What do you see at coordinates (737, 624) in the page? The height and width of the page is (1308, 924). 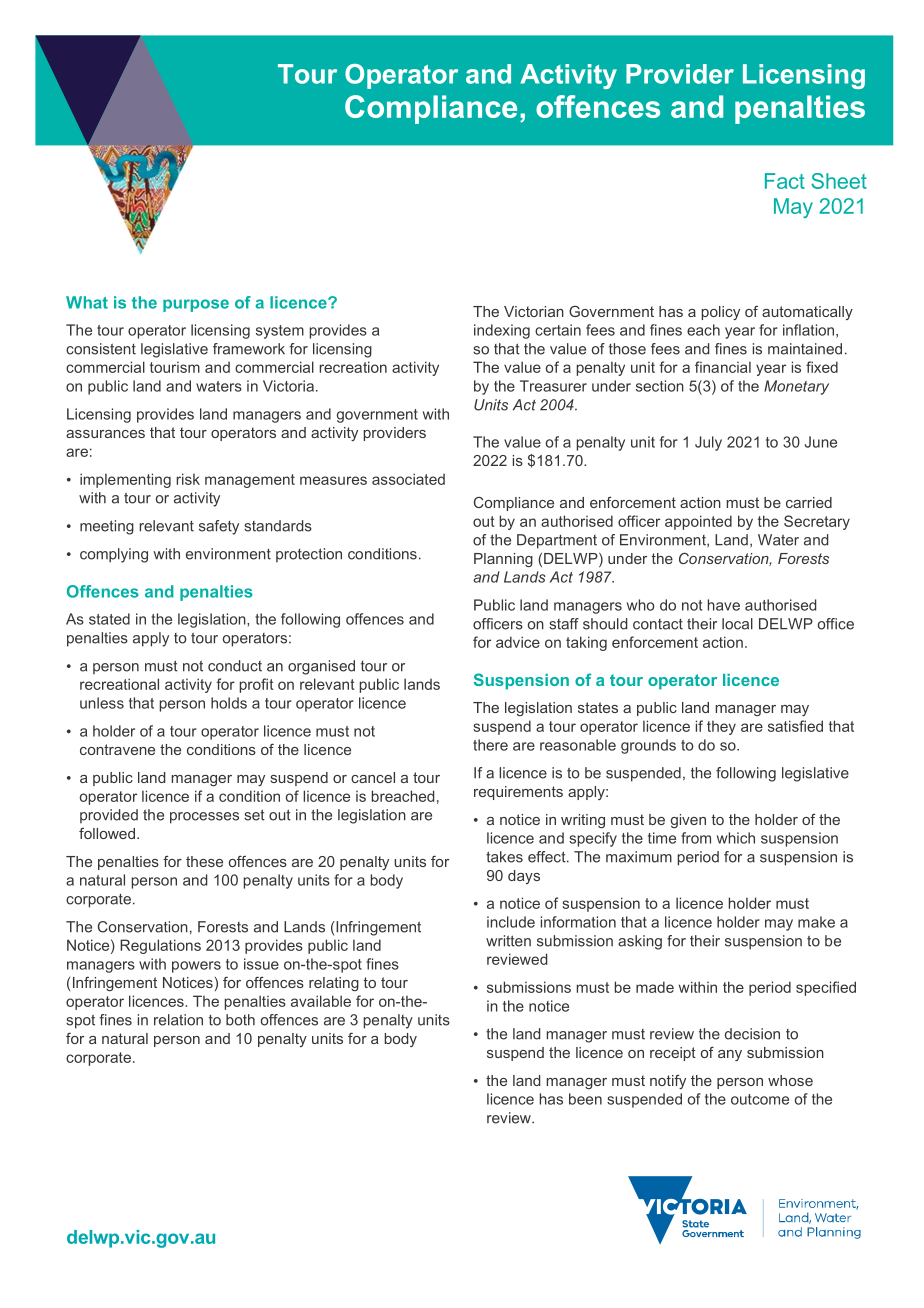 I see `local` at bounding box center [737, 624].
